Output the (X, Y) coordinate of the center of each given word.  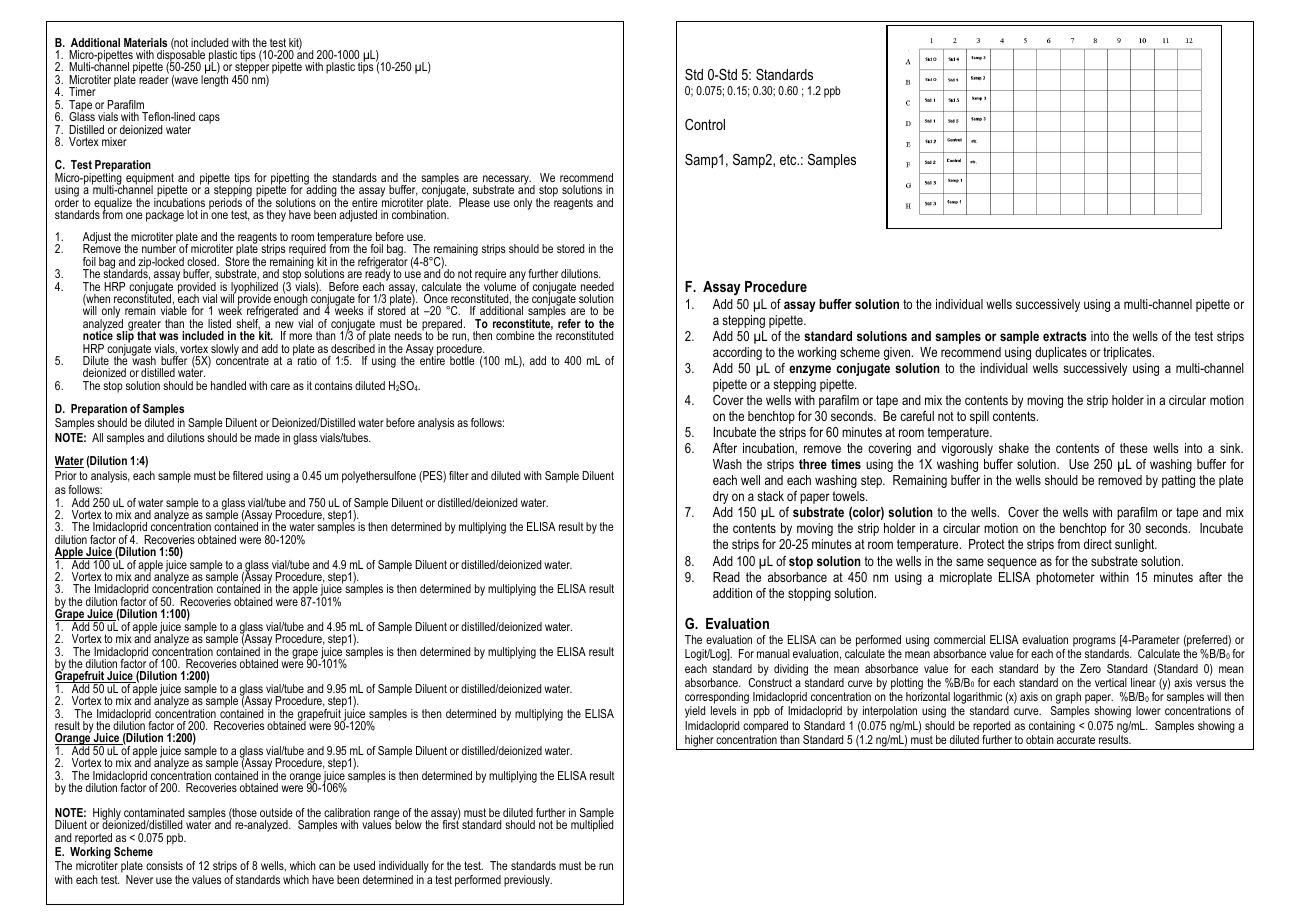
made (267, 437)
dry (720, 497)
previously (528, 881)
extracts (1065, 336)
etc (789, 159)
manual (773, 653)
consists (164, 865)
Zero (1090, 668)
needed (597, 286)
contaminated (154, 812)
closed (202, 261)
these (1134, 448)
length (214, 80)
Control (705, 124)
